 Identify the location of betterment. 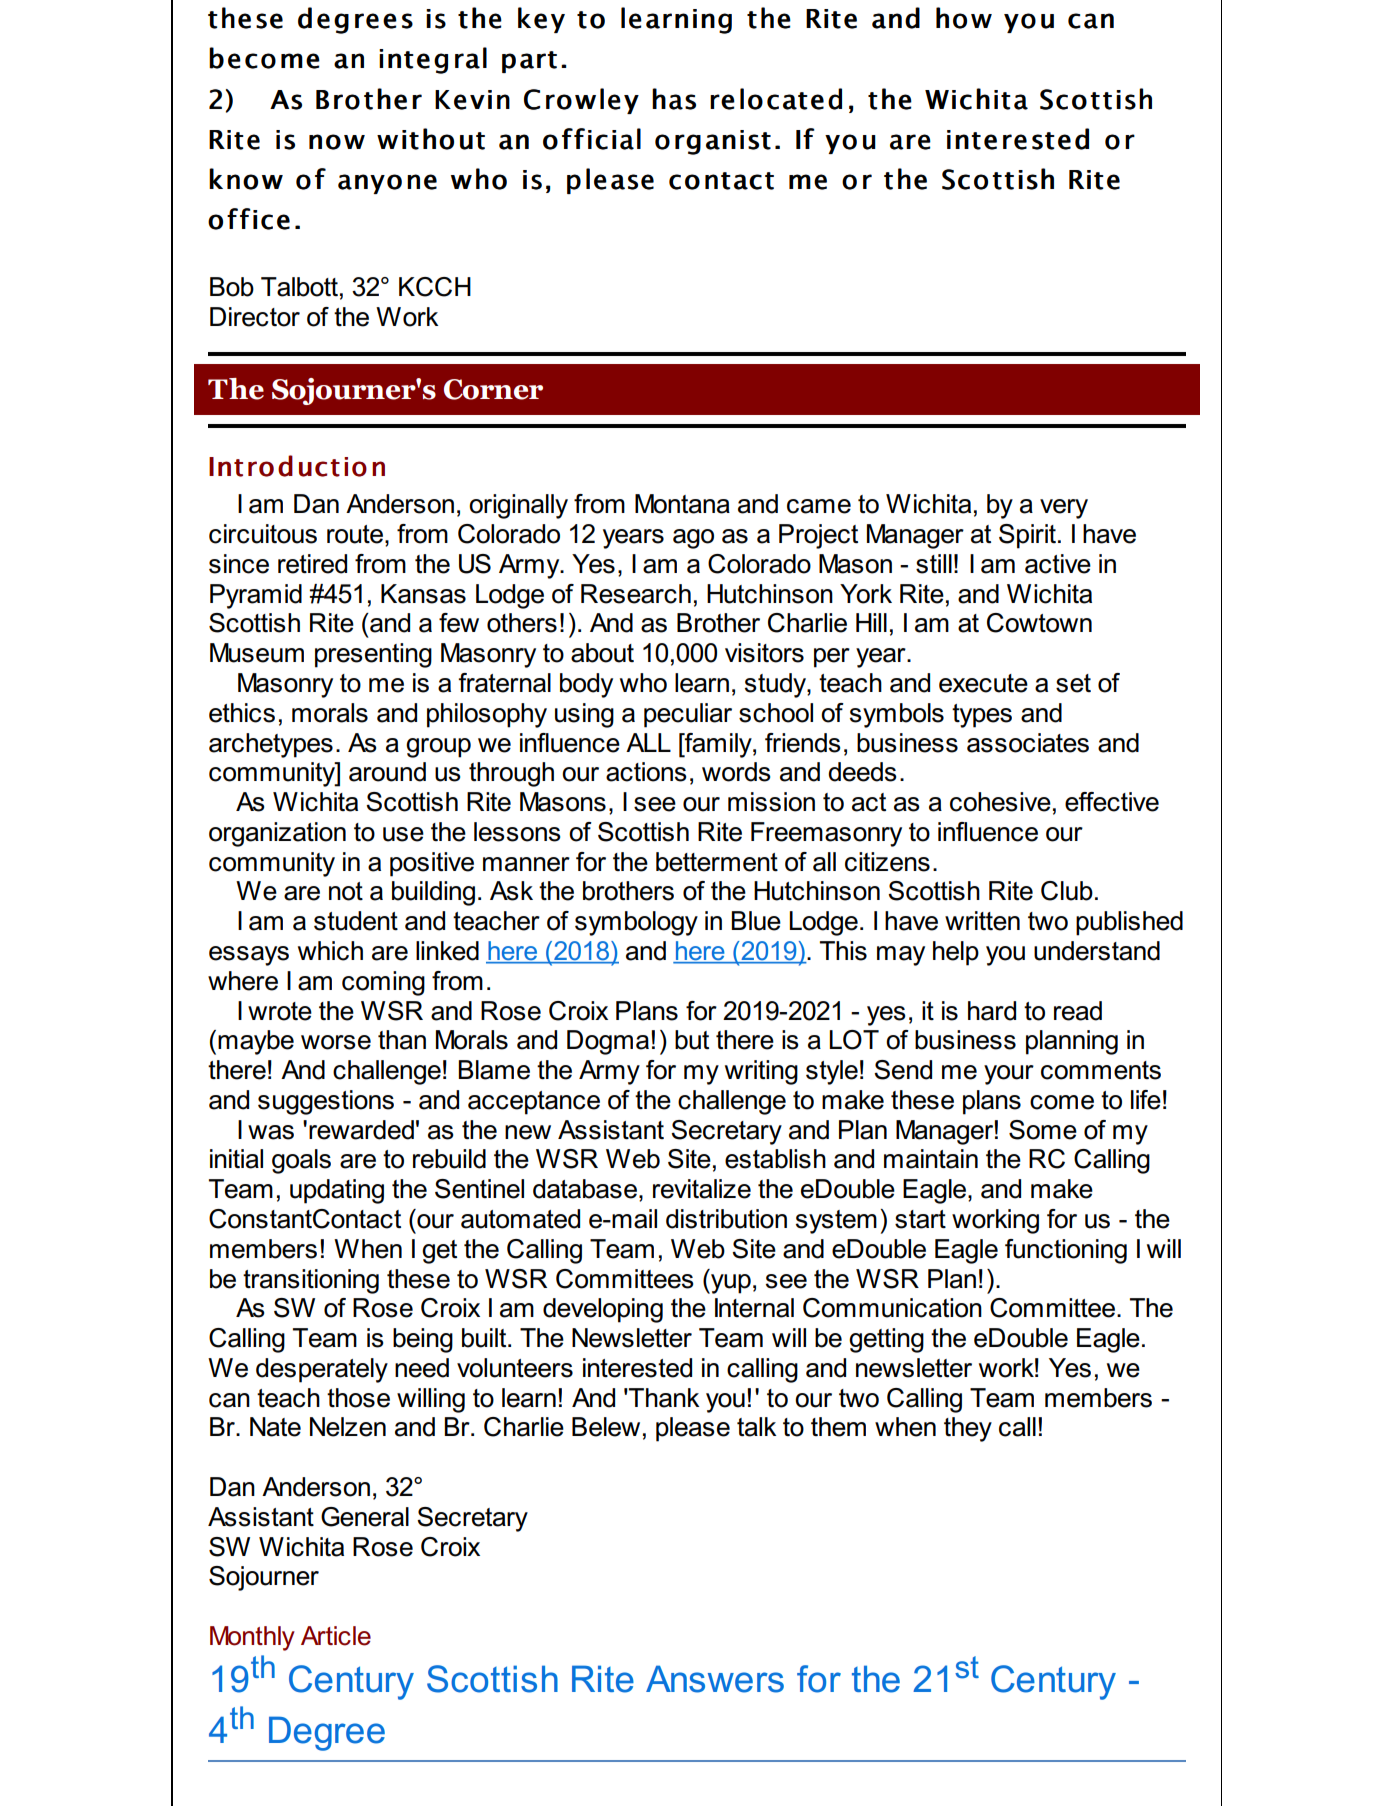
(717, 862).
